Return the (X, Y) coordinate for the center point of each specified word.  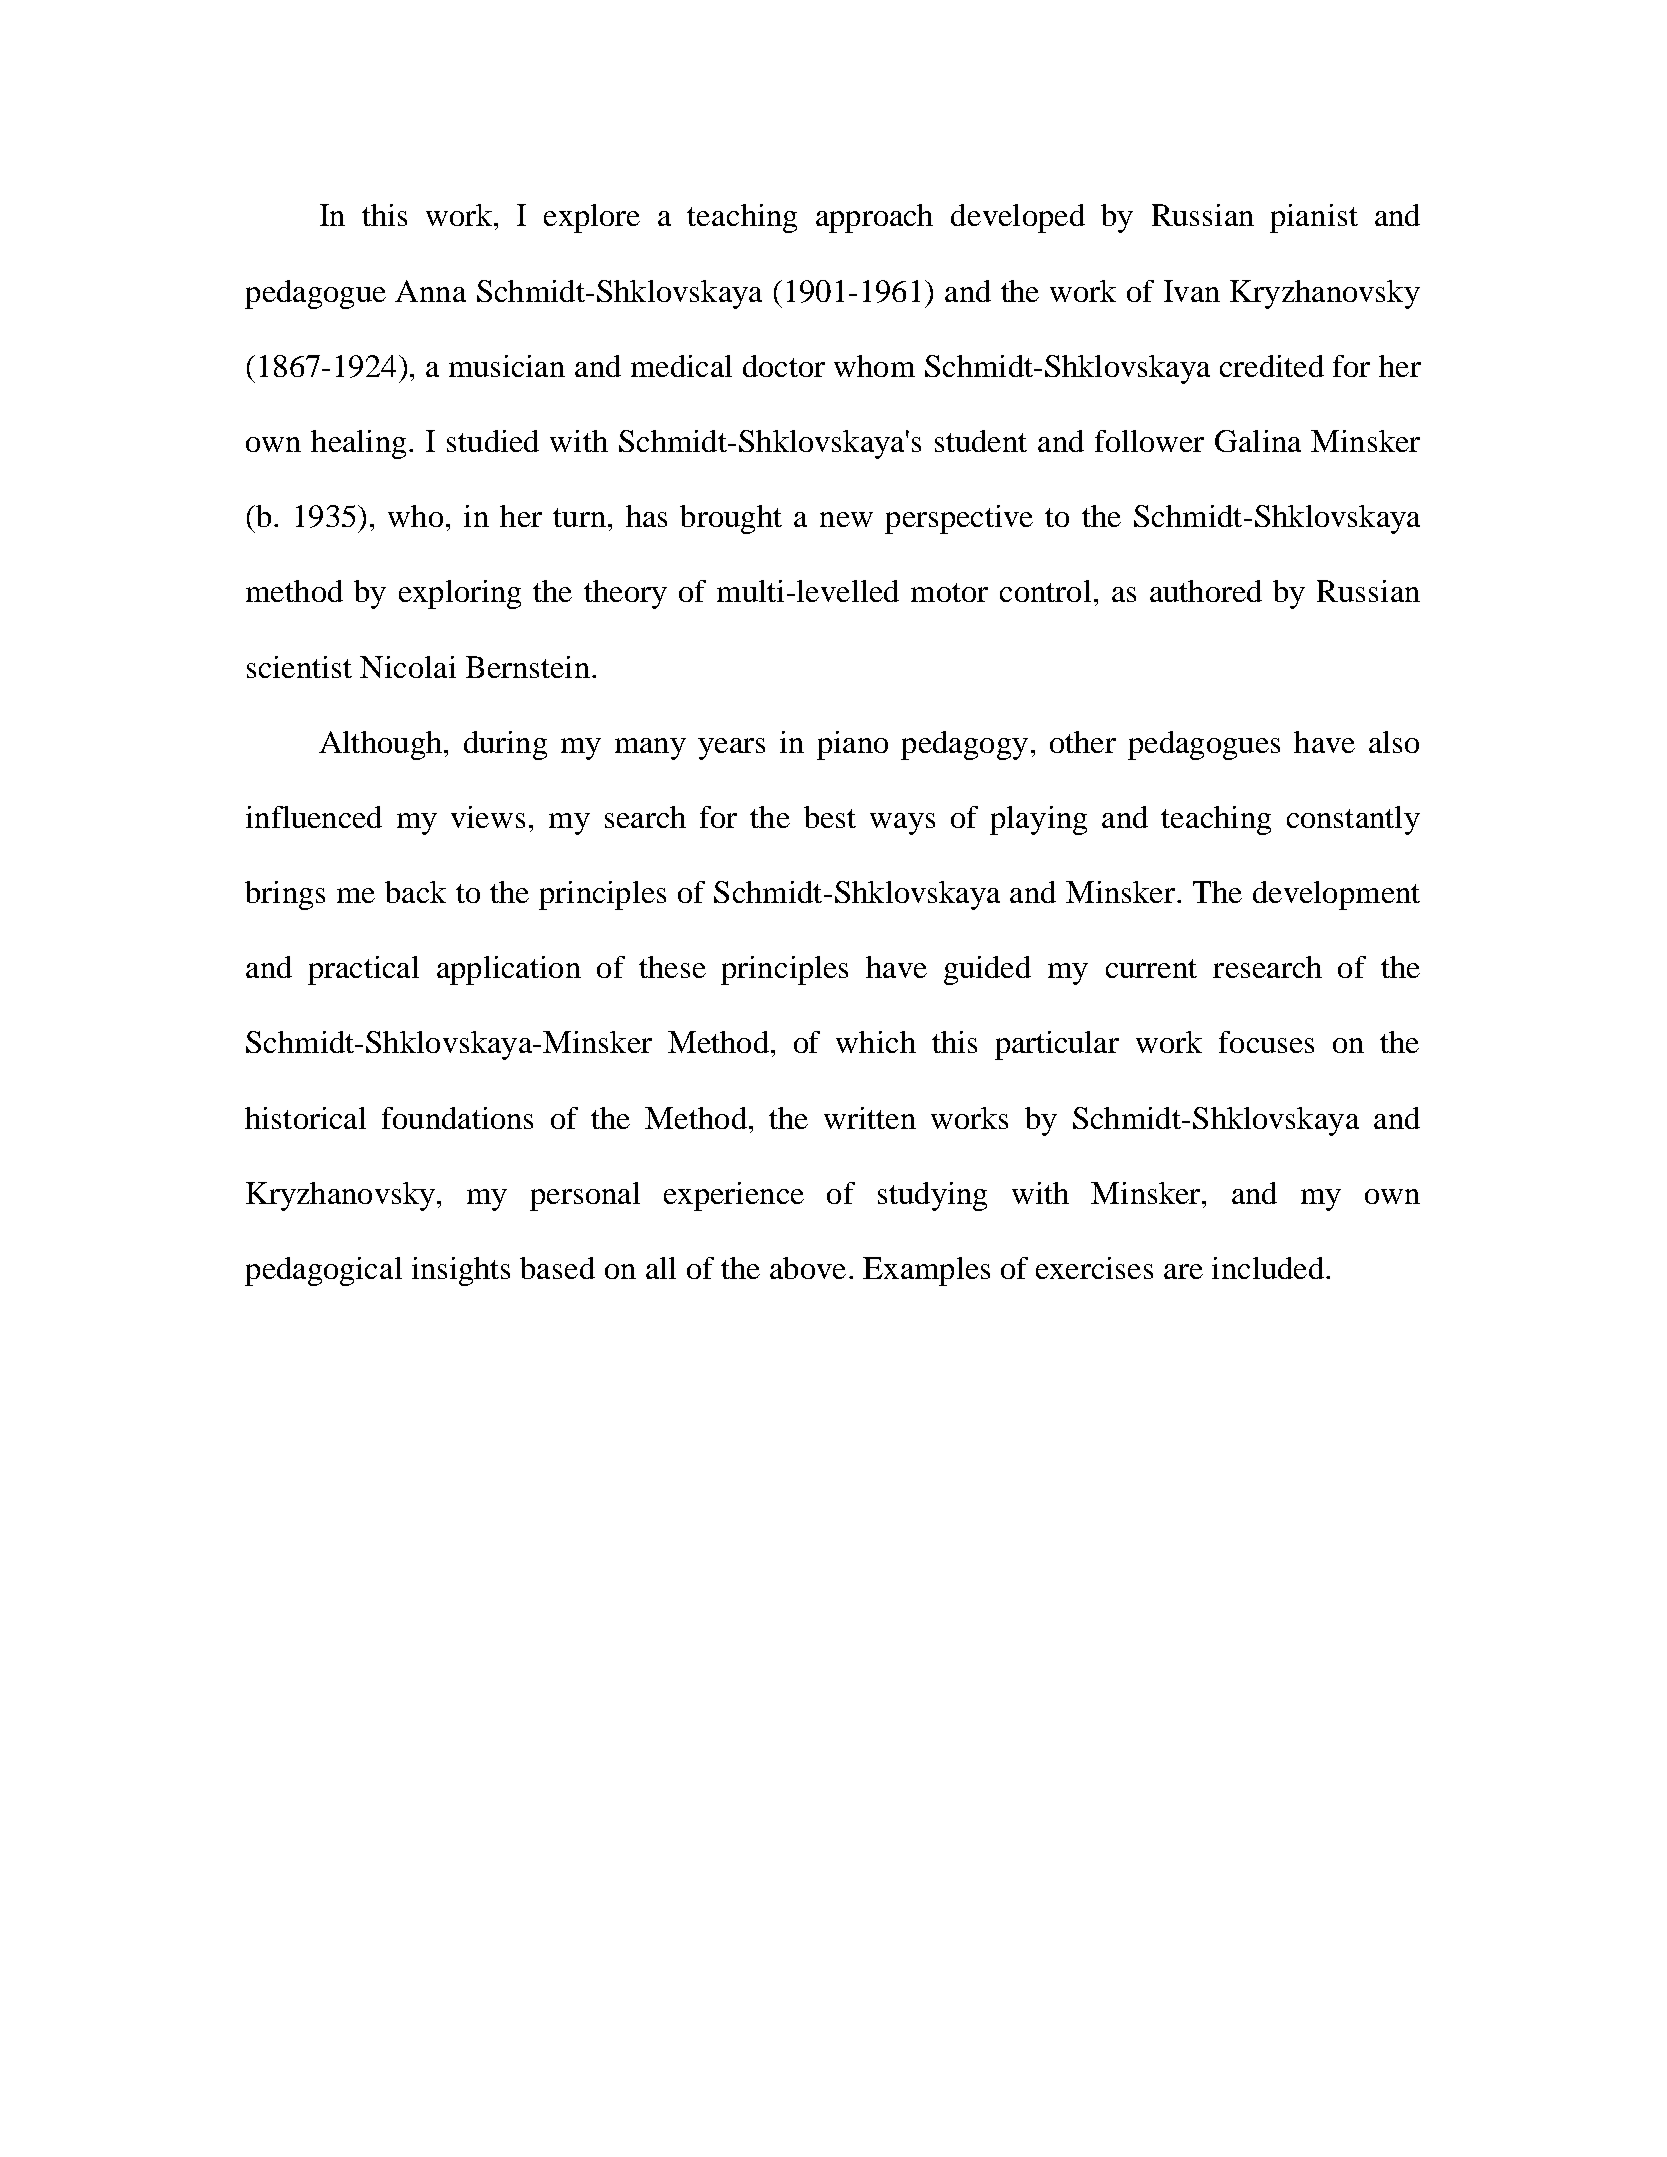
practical (363, 970)
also (1394, 742)
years (731, 749)
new (846, 519)
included (1268, 1268)
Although (380, 745)
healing (358, 444)
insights (461, 1271)
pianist (1314, 218)
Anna (430, 291)
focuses (1266, 1042)
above (808, 1268)
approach (874, 218)
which (876, 1042)
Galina (1258, 441)
